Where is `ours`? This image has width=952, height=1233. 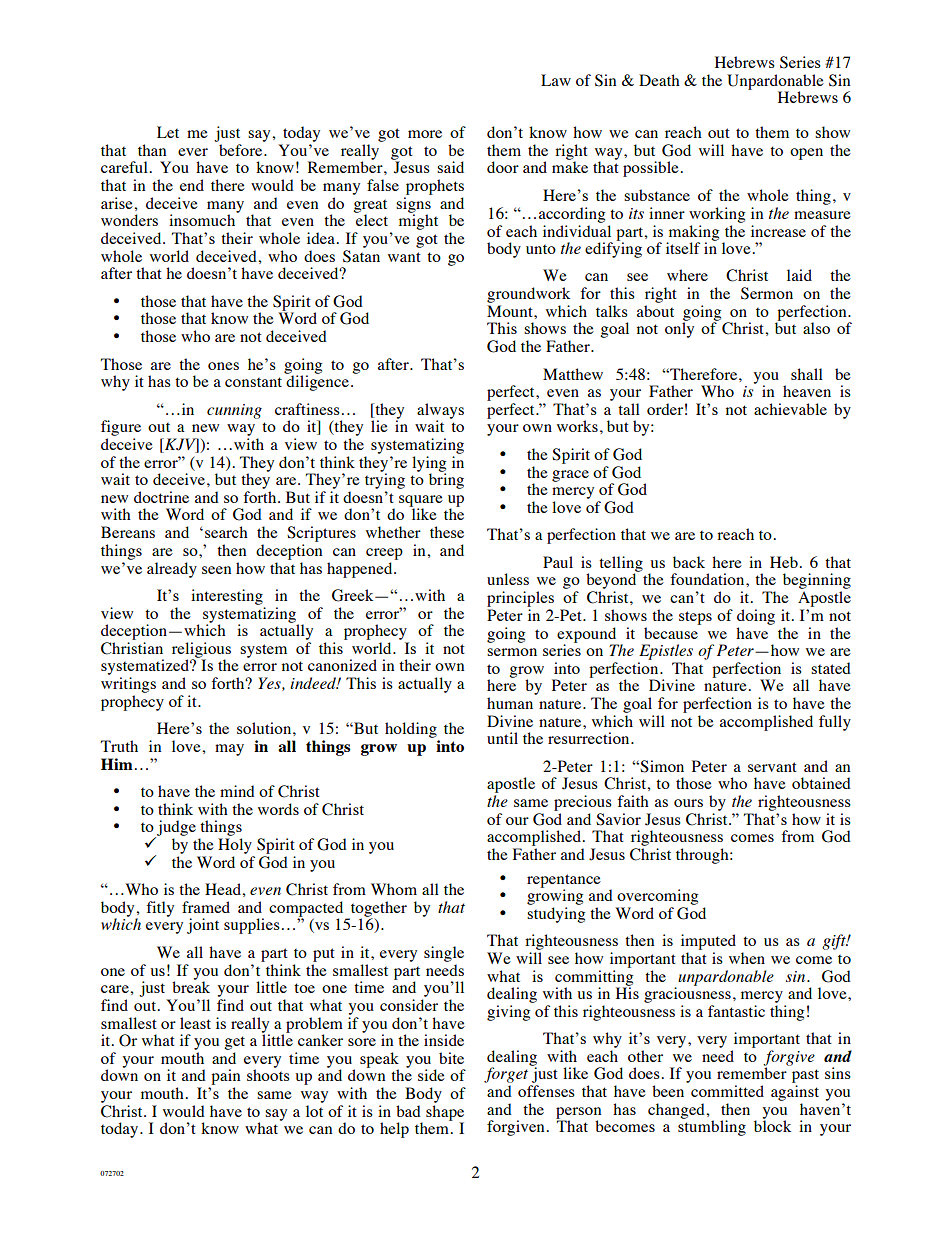 ours is located at coordinates (688, 803).
